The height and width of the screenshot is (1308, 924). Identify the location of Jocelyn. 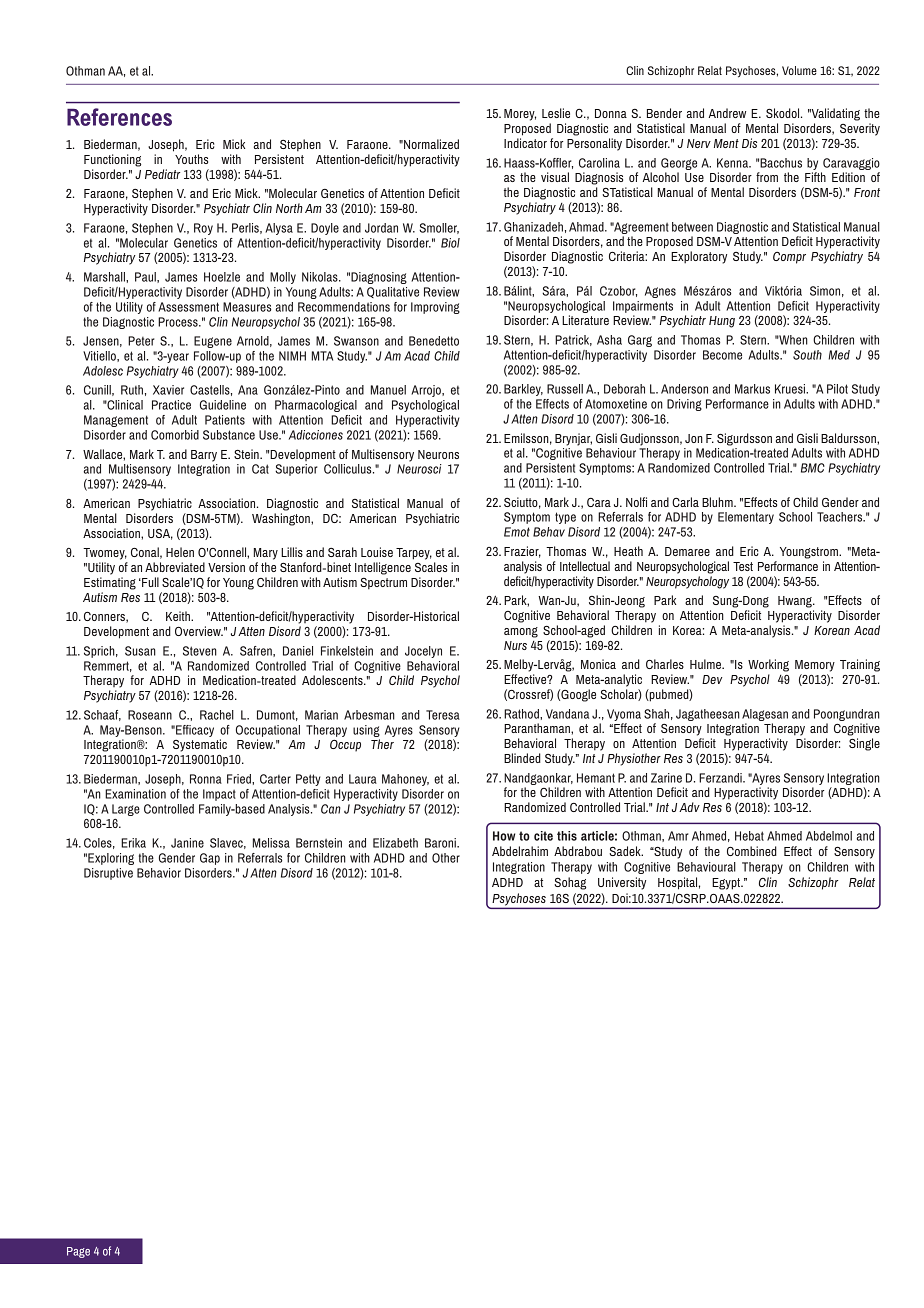
(423, 652).
